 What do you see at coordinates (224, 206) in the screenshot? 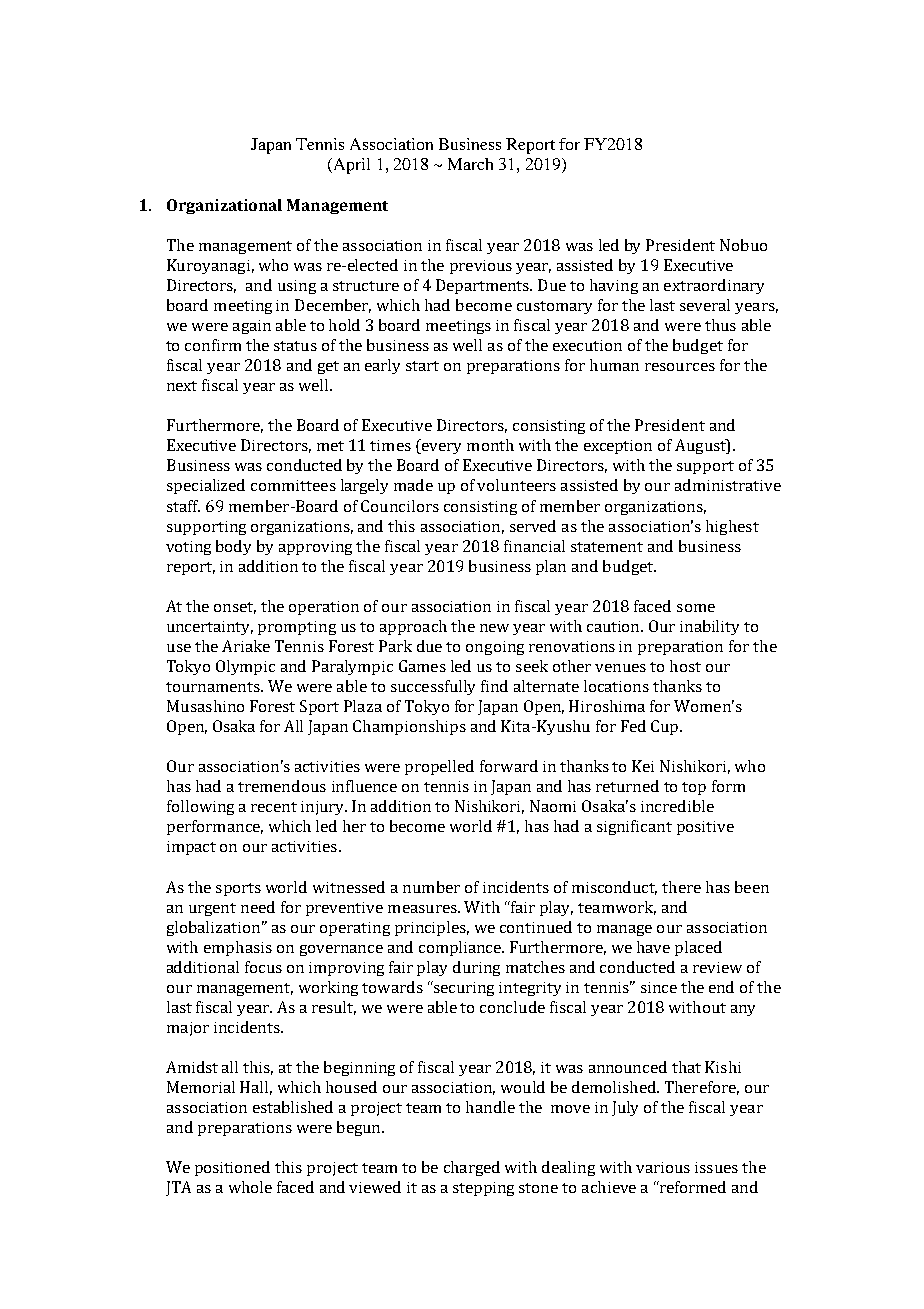
I see `Organizational` at bounding box center [224, 206].
